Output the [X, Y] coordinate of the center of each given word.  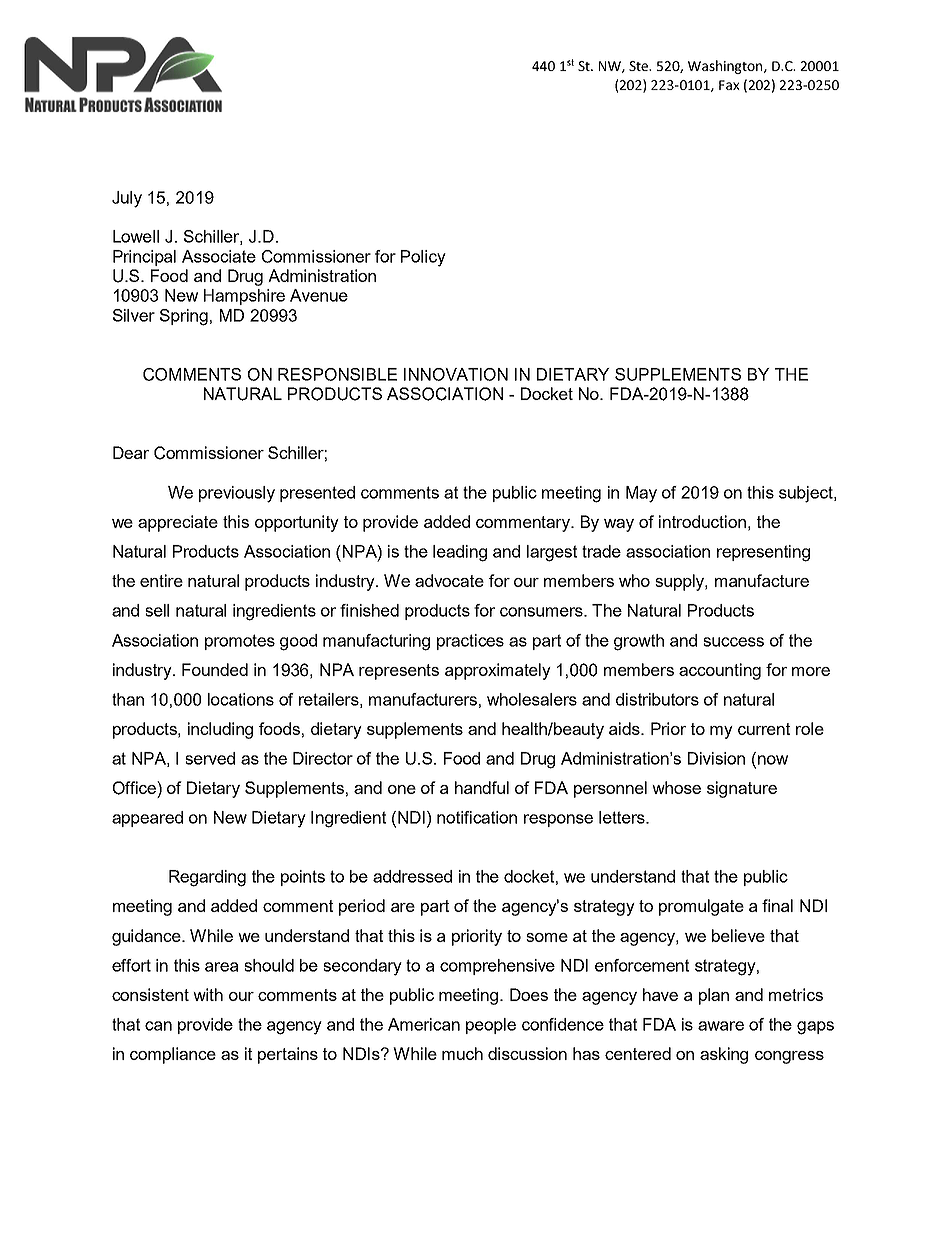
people [491, 1026]
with [208, 994]
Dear [131, 452]
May [641, 494]
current [764, 729]
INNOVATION [456, 374]
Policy [423, 258]
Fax [729, 85]
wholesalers [532, 699]
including [220, 730]
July [127, 199]
